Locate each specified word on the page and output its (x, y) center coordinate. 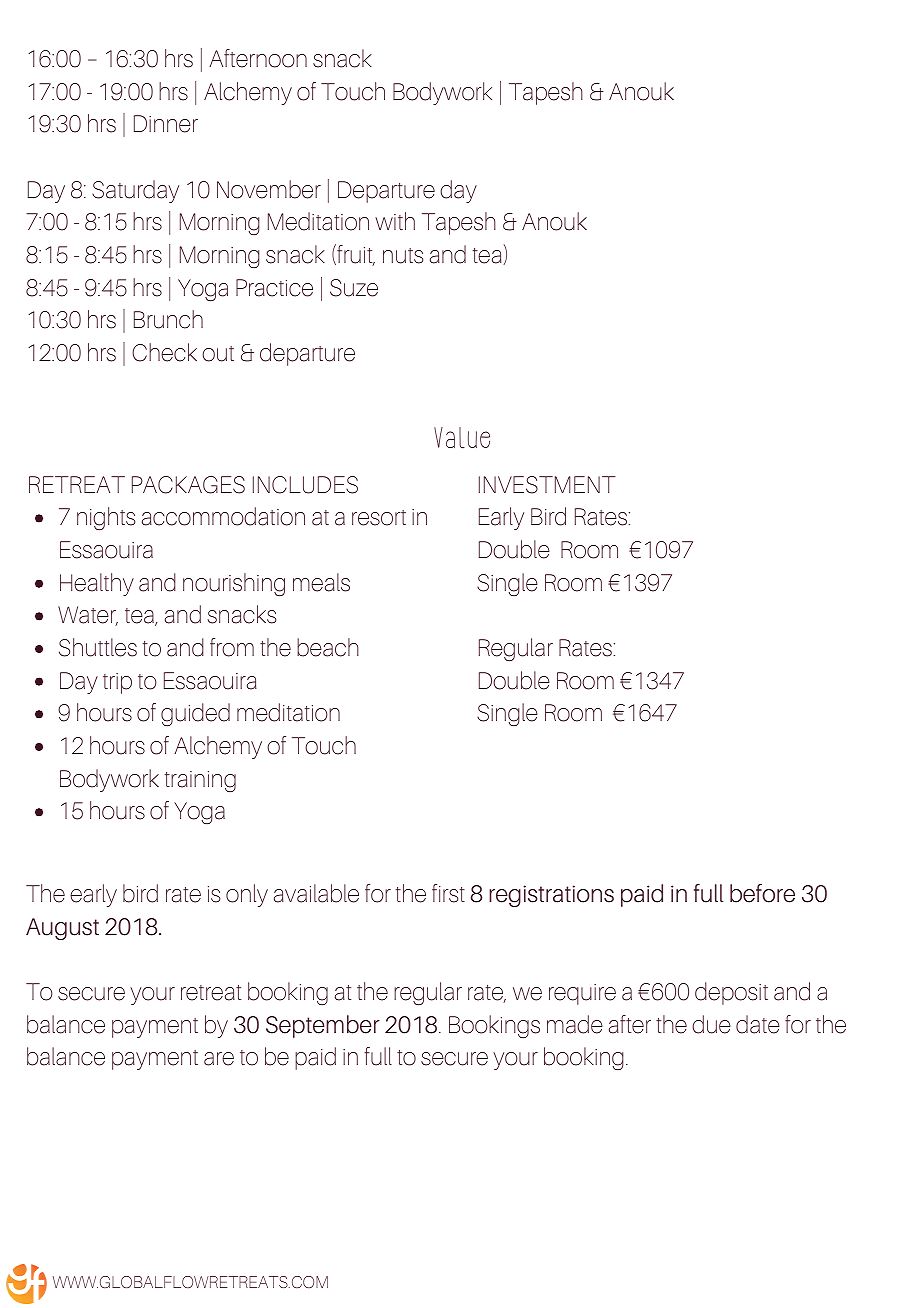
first (448, 893)
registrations (551, 896)
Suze (354, 288)
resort (379, 518)
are (219, 1059)
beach (328, 647)
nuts (403, 256)
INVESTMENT (547, 485)
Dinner (166, 124)
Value (462, 438)
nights (106, 518)
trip (117, 683)
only (247, 895)
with (395, 221)
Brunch (168, 319)
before (762, 893)
